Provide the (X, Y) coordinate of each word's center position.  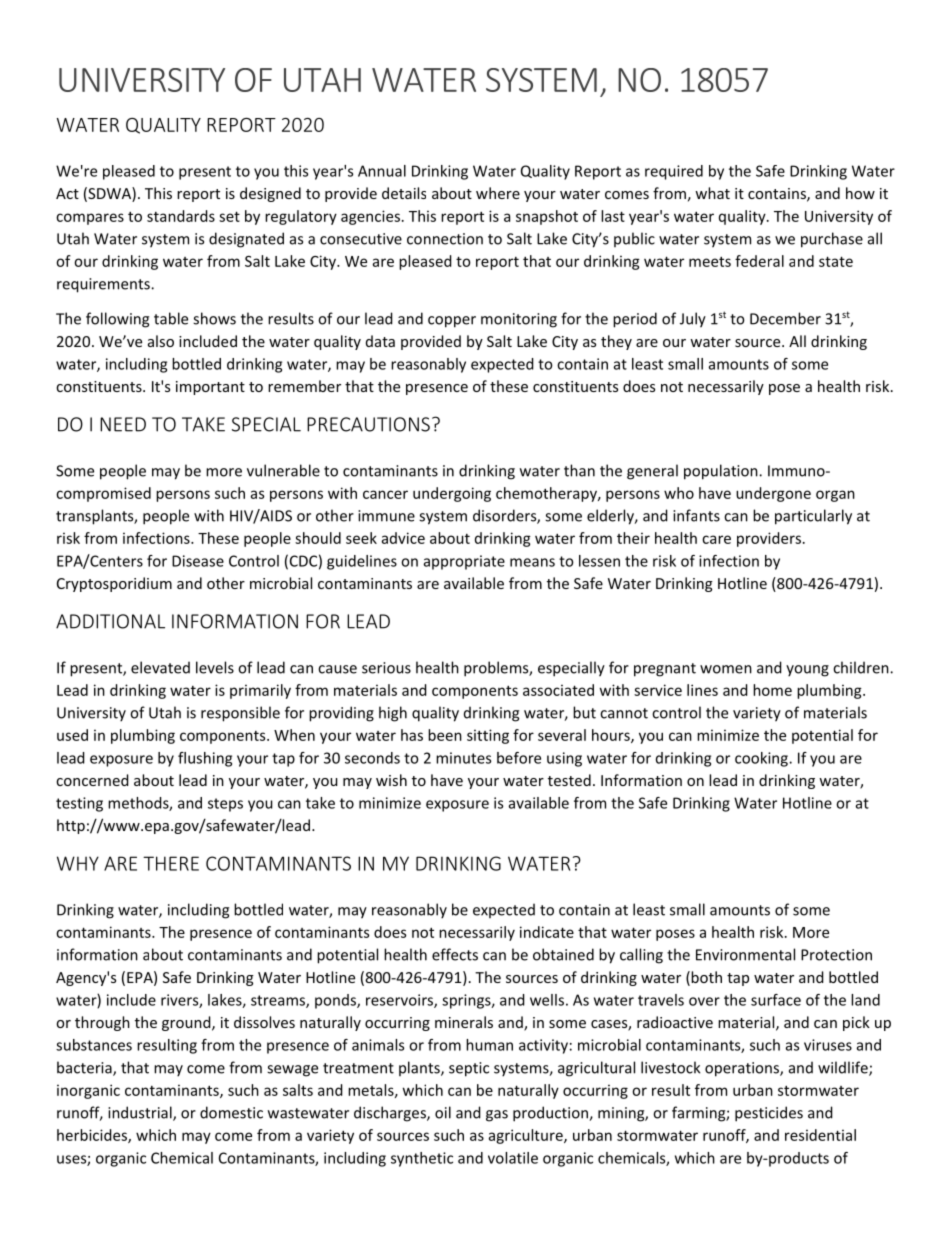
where (498, 193)
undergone (773, 494)
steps (225, 805)
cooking (762, 759)
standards (181, 216)
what (712, 193)
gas (497, 1116)
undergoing (452, 494)
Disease (198, 561)
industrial (141, 1113)
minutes (463, 758)
